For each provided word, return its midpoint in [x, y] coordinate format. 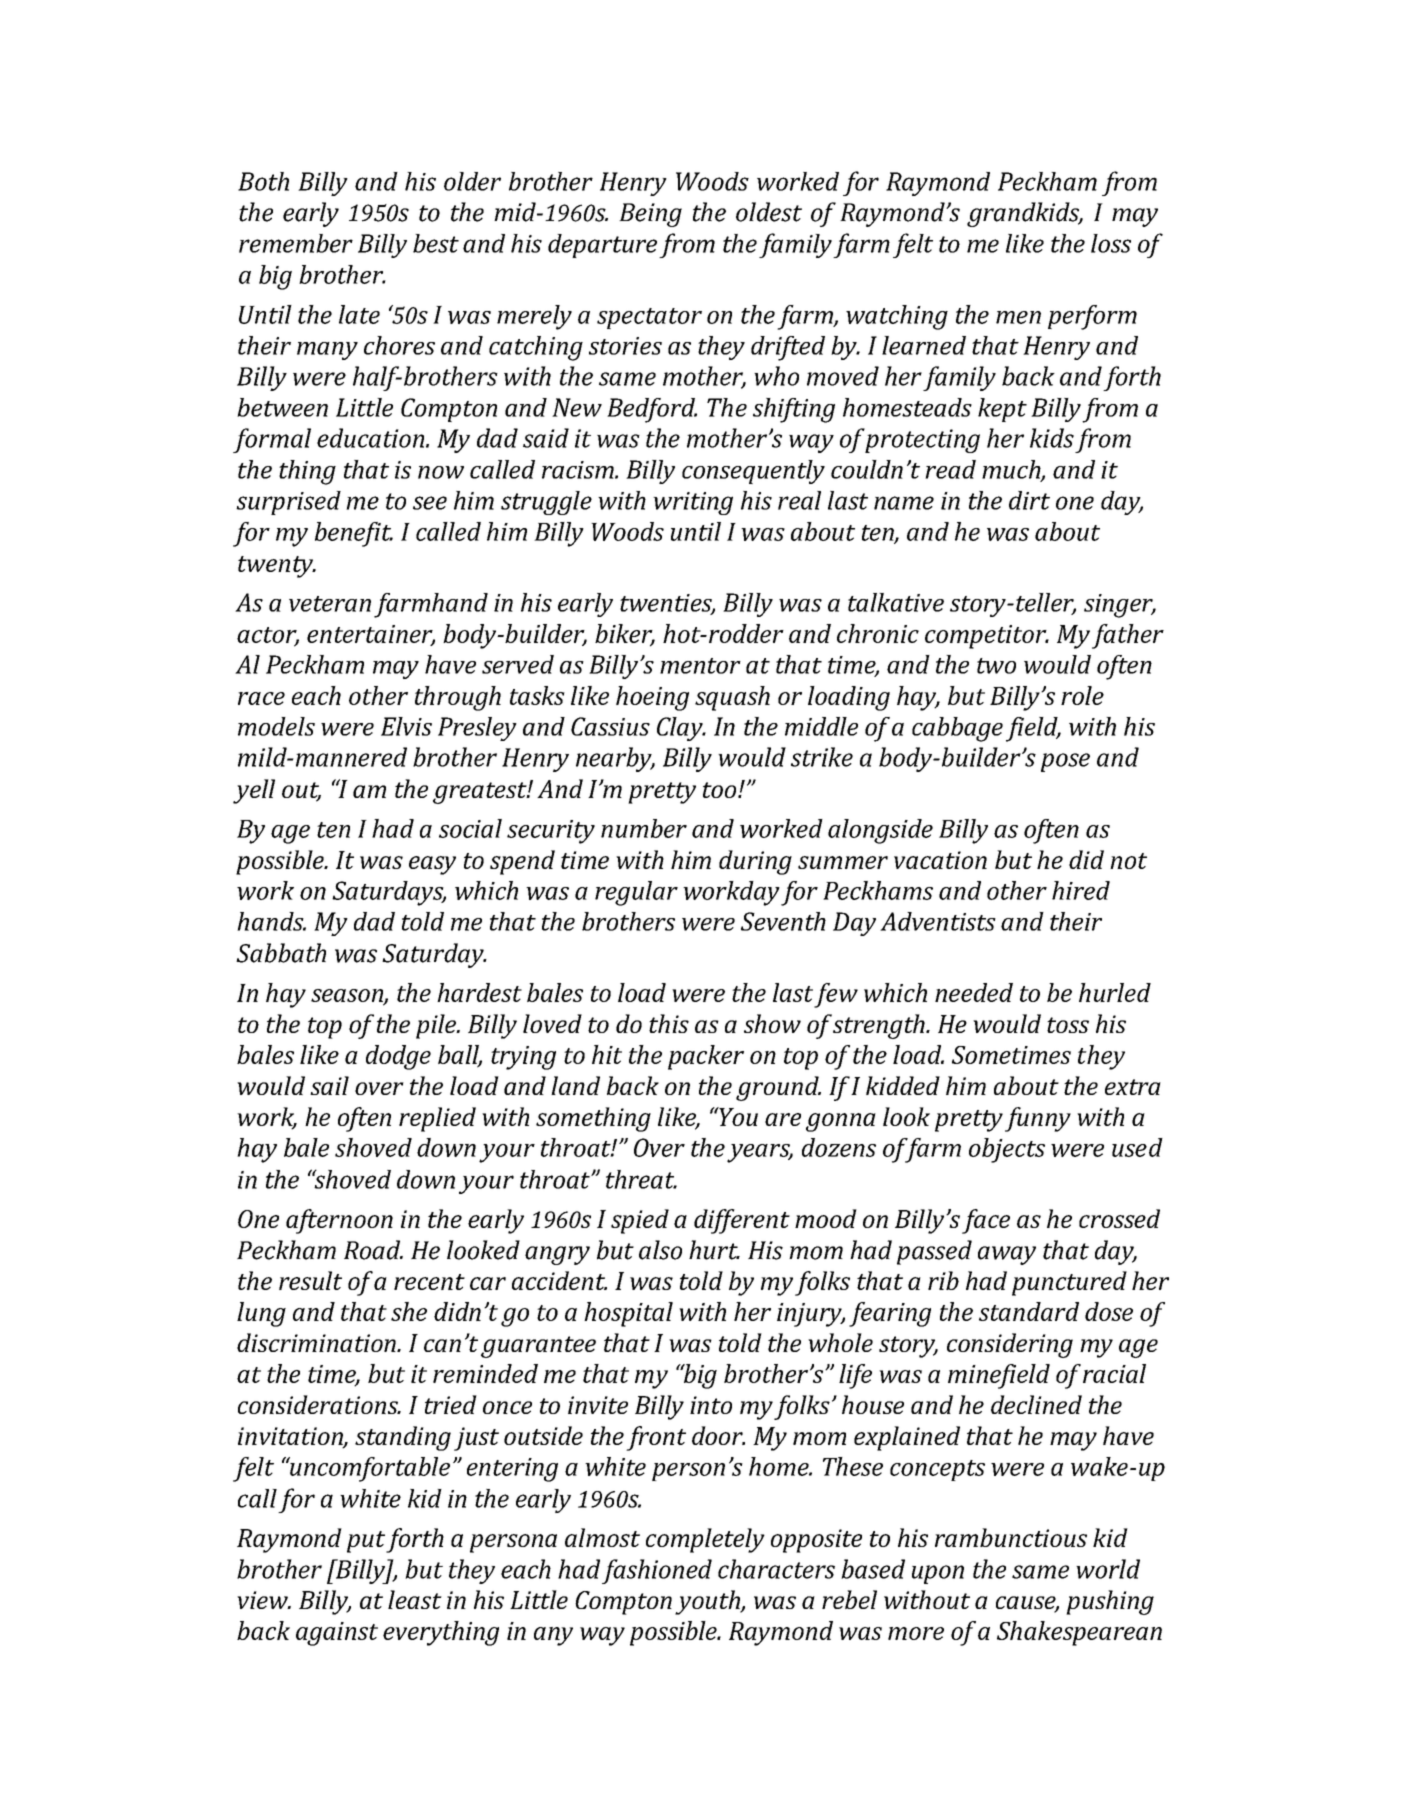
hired [1081, 890]
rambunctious [1011, 1537]
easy [432, 865]
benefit [354, 534]
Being [650, 215]
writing [693, 503]
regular [636, 893]
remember [296, 243]
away [1007, 1255]
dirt [1029, 500]
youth [708, 1602]
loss [1111, 243]
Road [373, 1250]
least [415, 1599]
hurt [714, 1250]
